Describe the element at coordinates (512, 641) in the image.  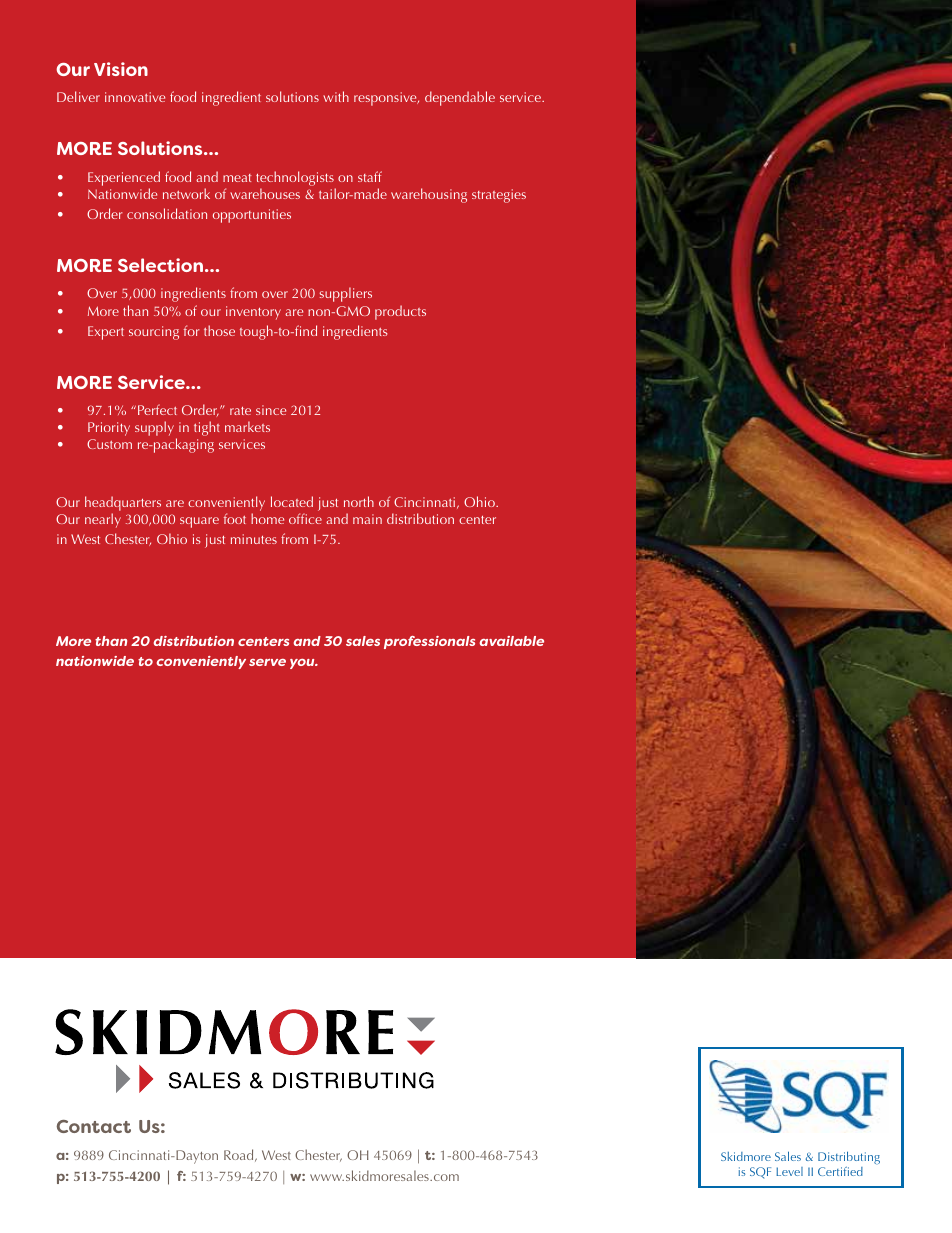
I see `available` at that location.
